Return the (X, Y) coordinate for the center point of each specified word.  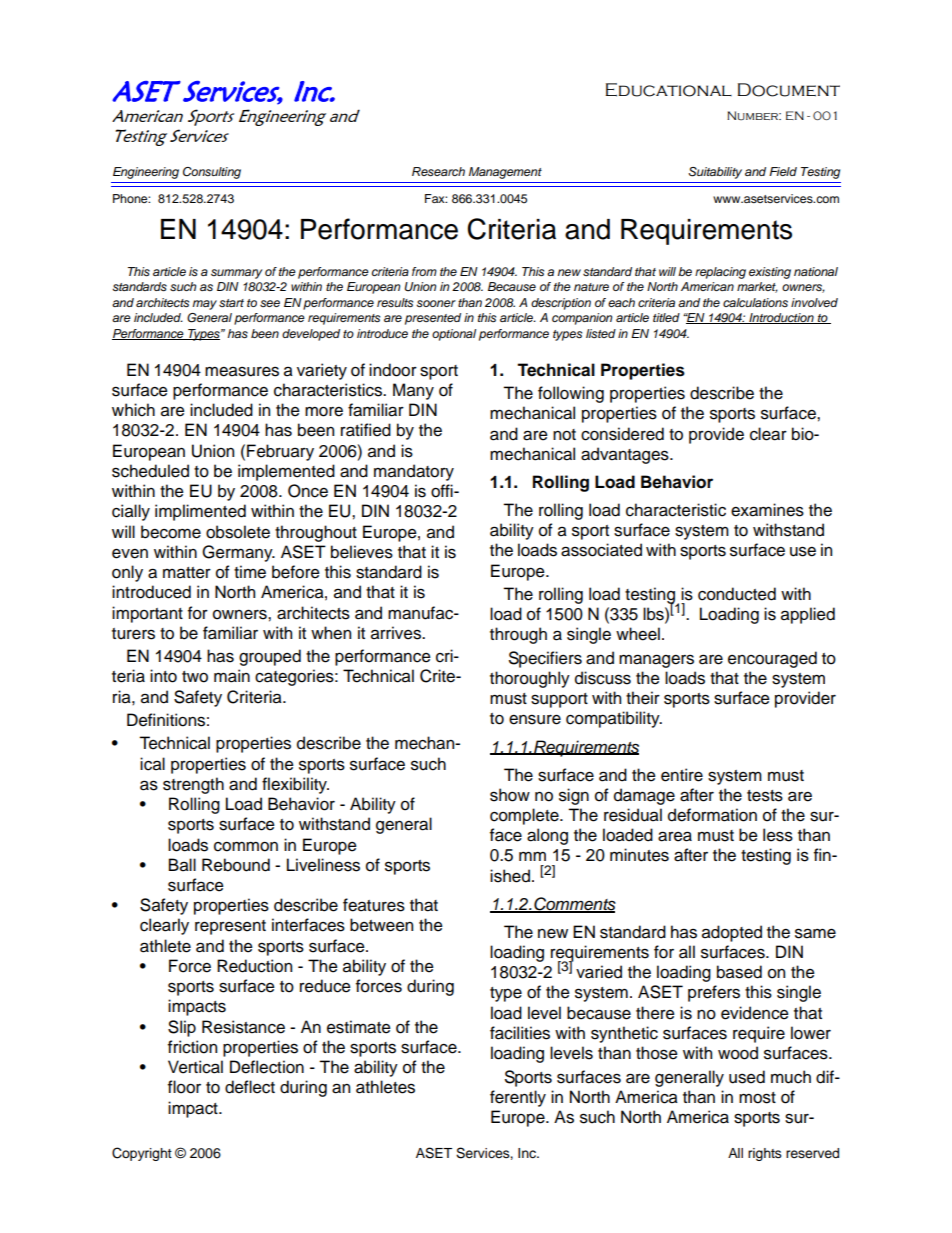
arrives (397, 633)
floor (184, 1087)
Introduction (781, 318)
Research (438, 172)
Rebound (236, 865)
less (778, 835)
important (147, 614)
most (757, 1098)
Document (789, 90)
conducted (737, 594)
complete (525, 816)
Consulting (212, 173)
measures (242, 371)
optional (454, 335)
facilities (520, 1033)
